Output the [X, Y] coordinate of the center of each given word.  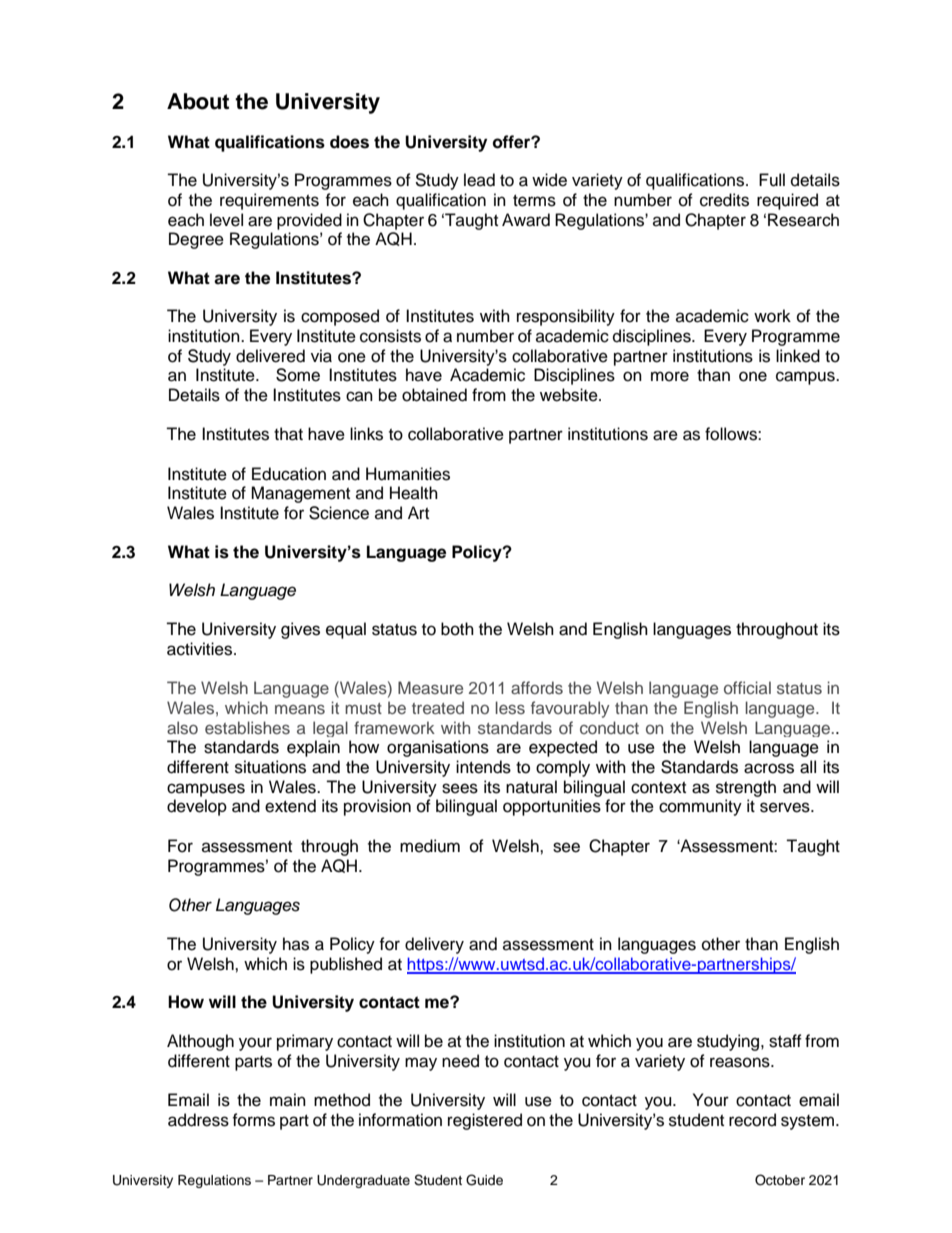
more [670, 376]
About [198, 101]
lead [479, 180]
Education [289, 474]
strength [746, 788]
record [752, 1120]
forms [253, 1120]
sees [460, 788]
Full [772, 180]
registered [485, 1121]
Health [414, 493]
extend [290, 806]
